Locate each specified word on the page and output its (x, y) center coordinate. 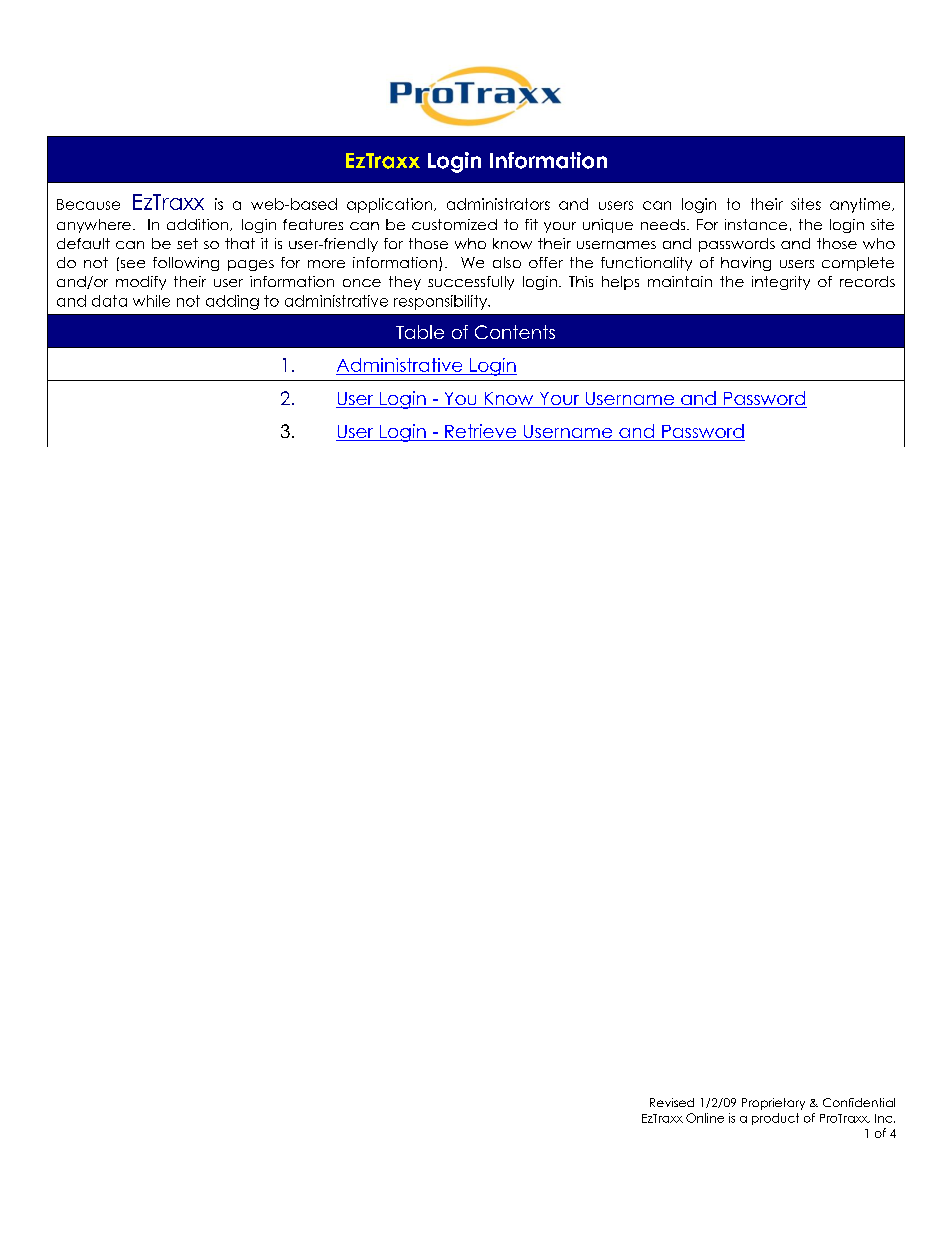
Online (705, 1118)
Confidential (859, 1102)
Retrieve (481, 432)
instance (756, 224)
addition (197, 224)
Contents (515, 332)
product (775, 1119)
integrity (781, 283)
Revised (672, 1102)
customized (454, 224)
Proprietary (773, 1104)
